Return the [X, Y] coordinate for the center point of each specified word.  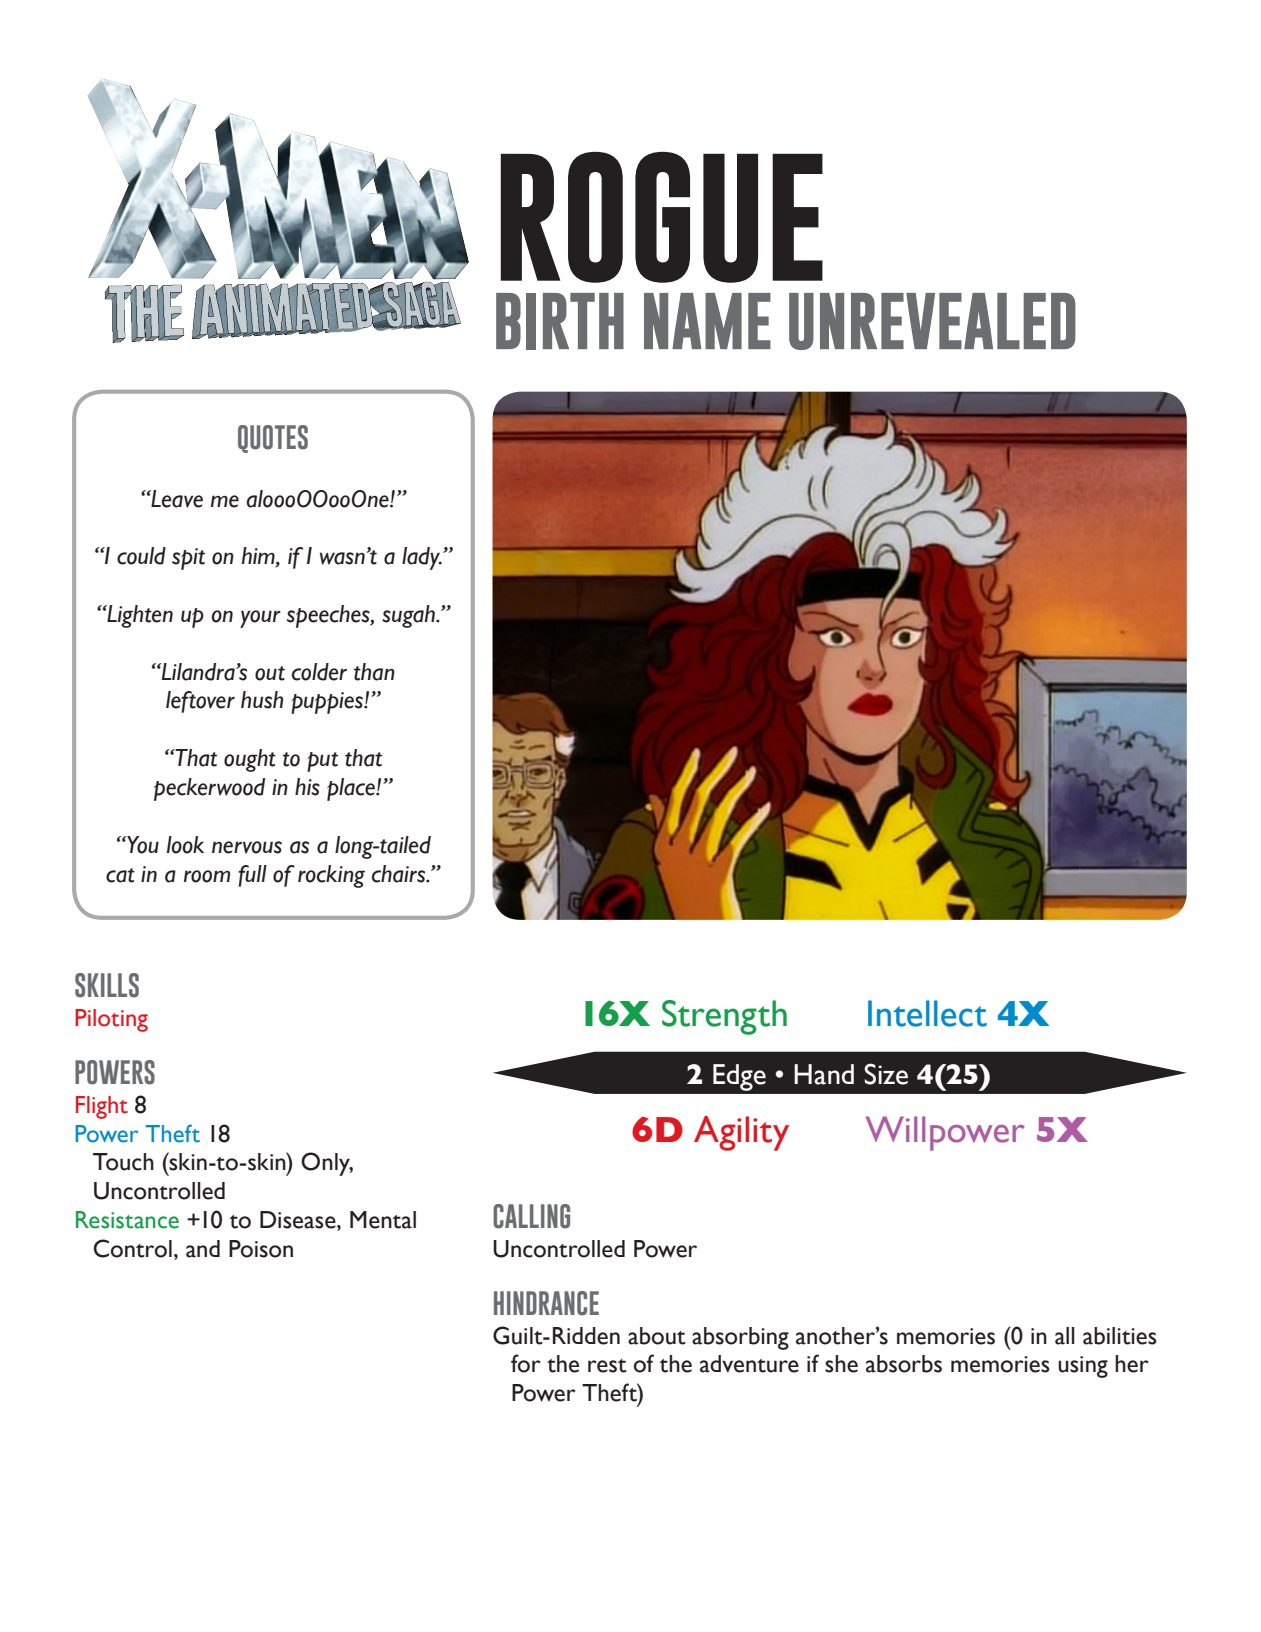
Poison [261, 1249]
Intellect [927, 1013]
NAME [707, 321]
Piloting [111, 1020]
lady [422, 558]
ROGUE [661, 217]
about [657, 1336]
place [352, 789]
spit [188, 559]
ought [250, 760]
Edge [739, 1077]
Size [886, 1074]
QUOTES [273, 439]
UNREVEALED [932, 321]
